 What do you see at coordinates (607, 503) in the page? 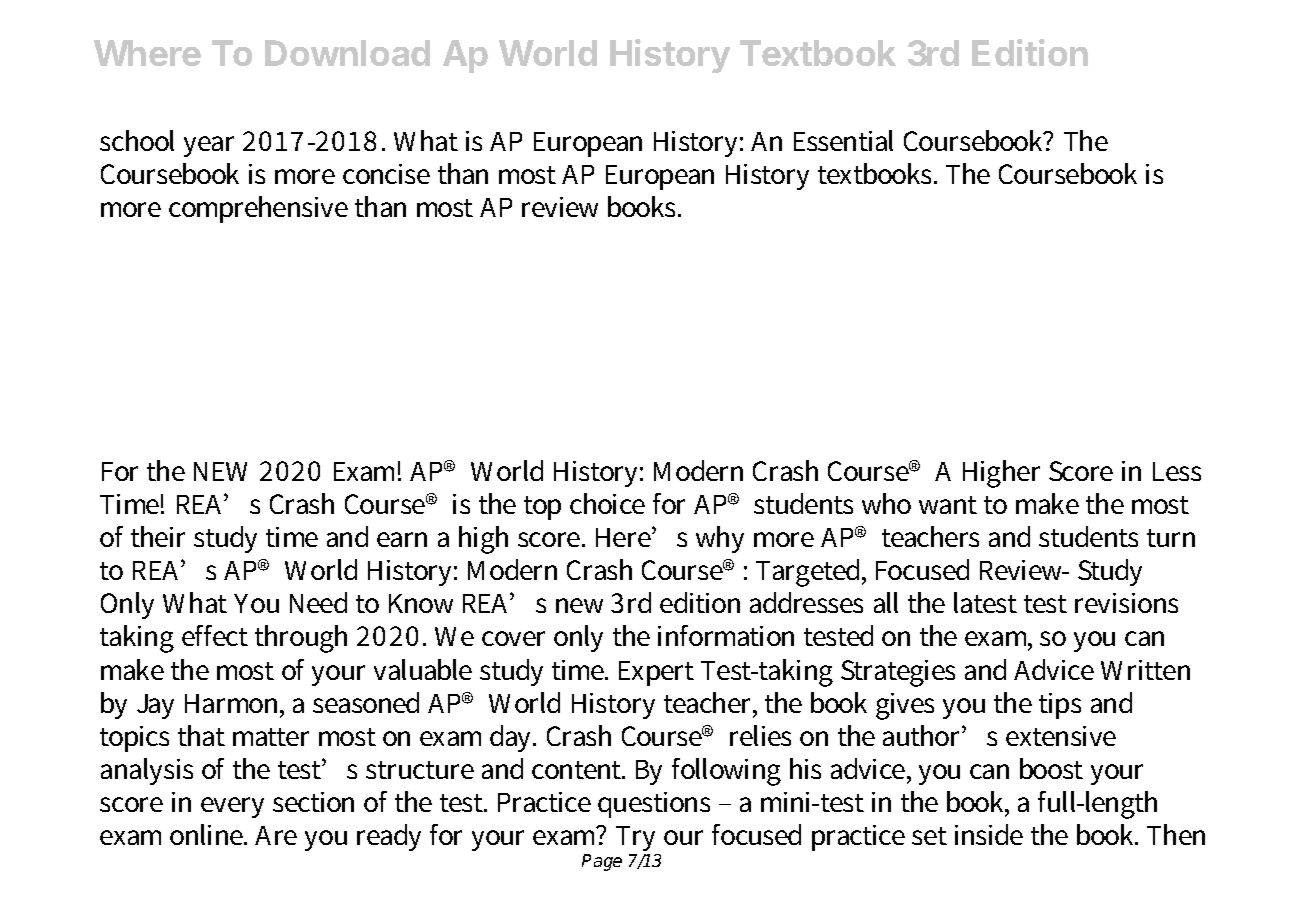
I see `choice` at bounding box center [607, 503].
